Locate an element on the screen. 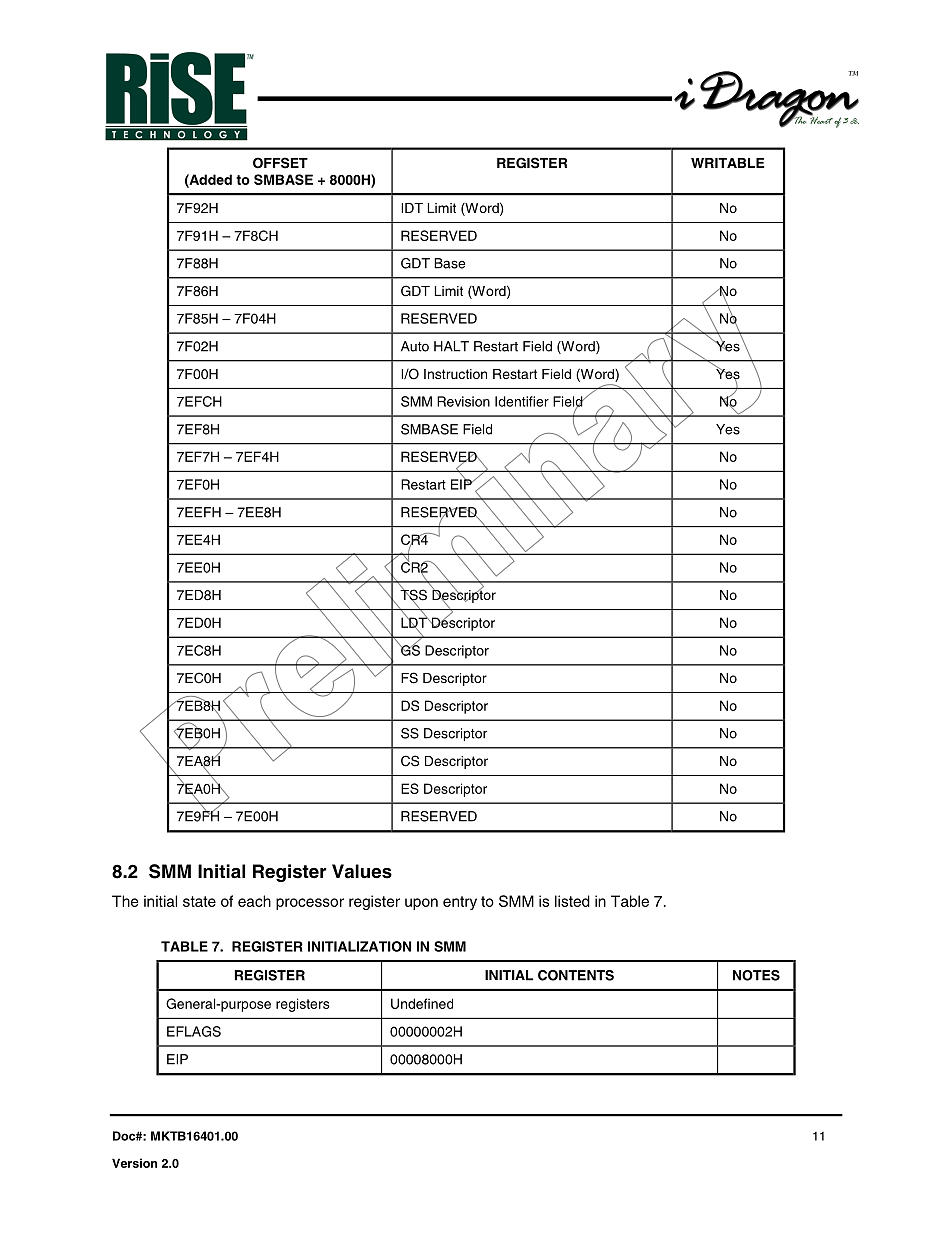 The image size is (952, 1233). state is located at coordinates (199, 901).
